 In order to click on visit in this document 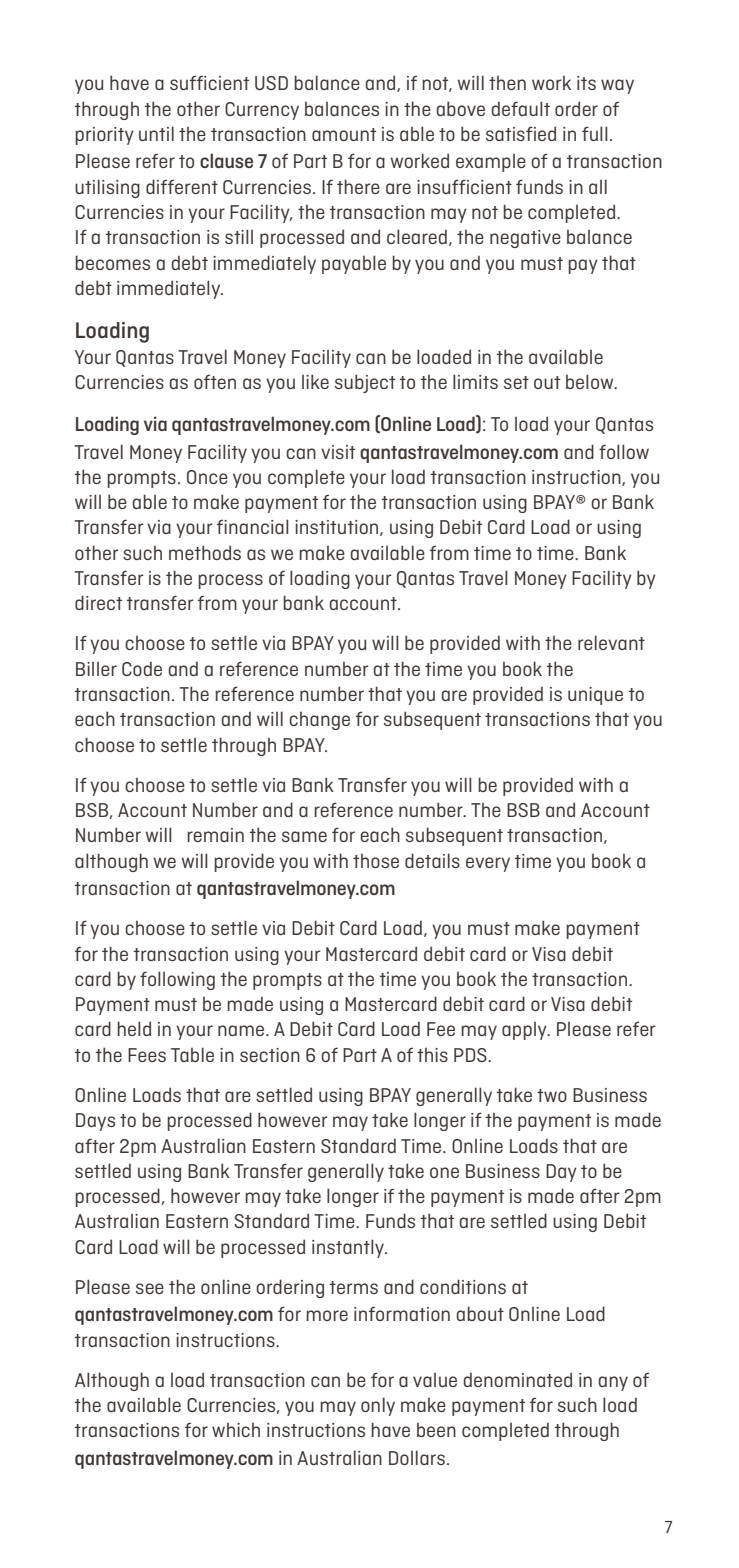, I will do `click(338, 452)`.
